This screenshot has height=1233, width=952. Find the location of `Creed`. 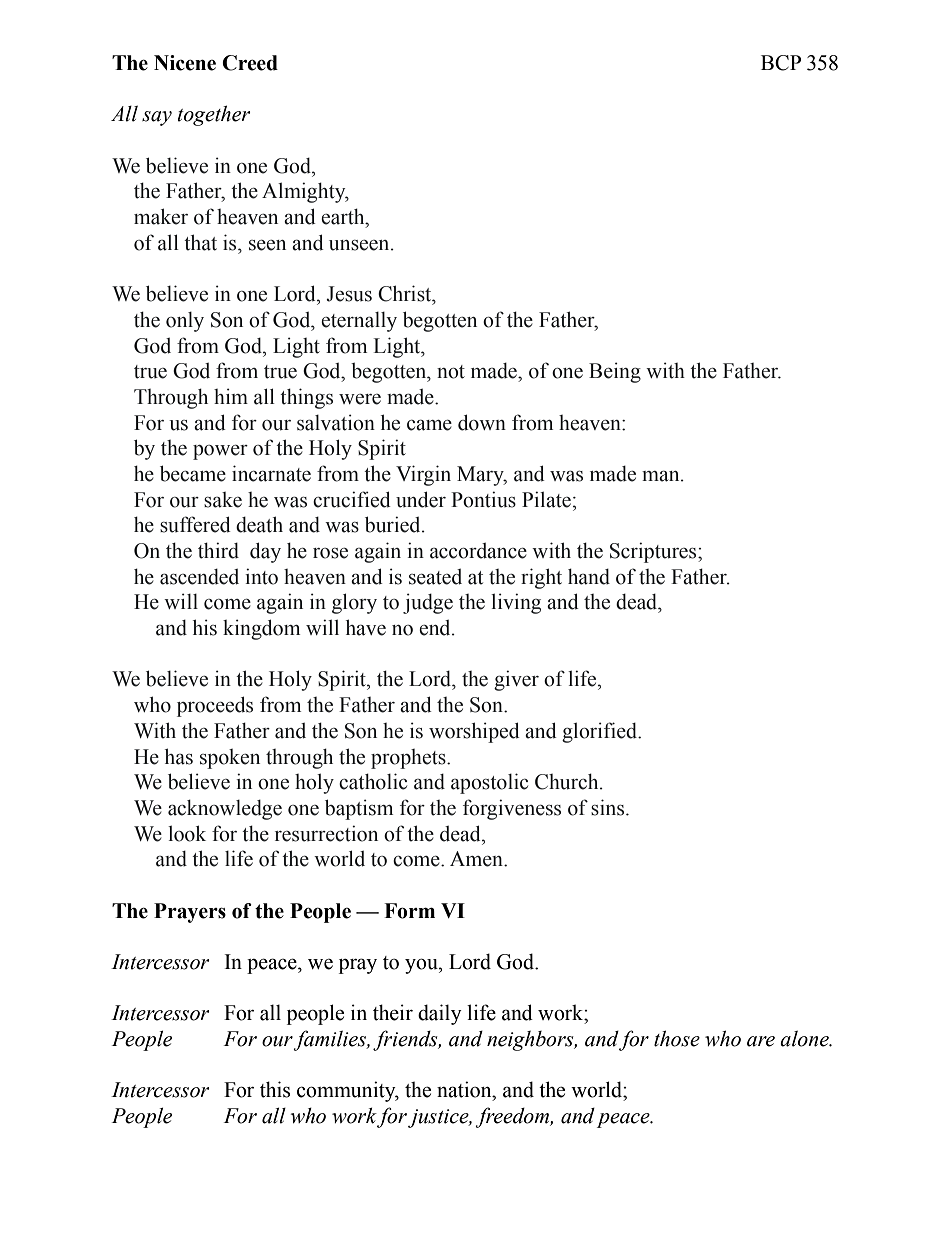

Creed is located at coordinates (250, 63).
